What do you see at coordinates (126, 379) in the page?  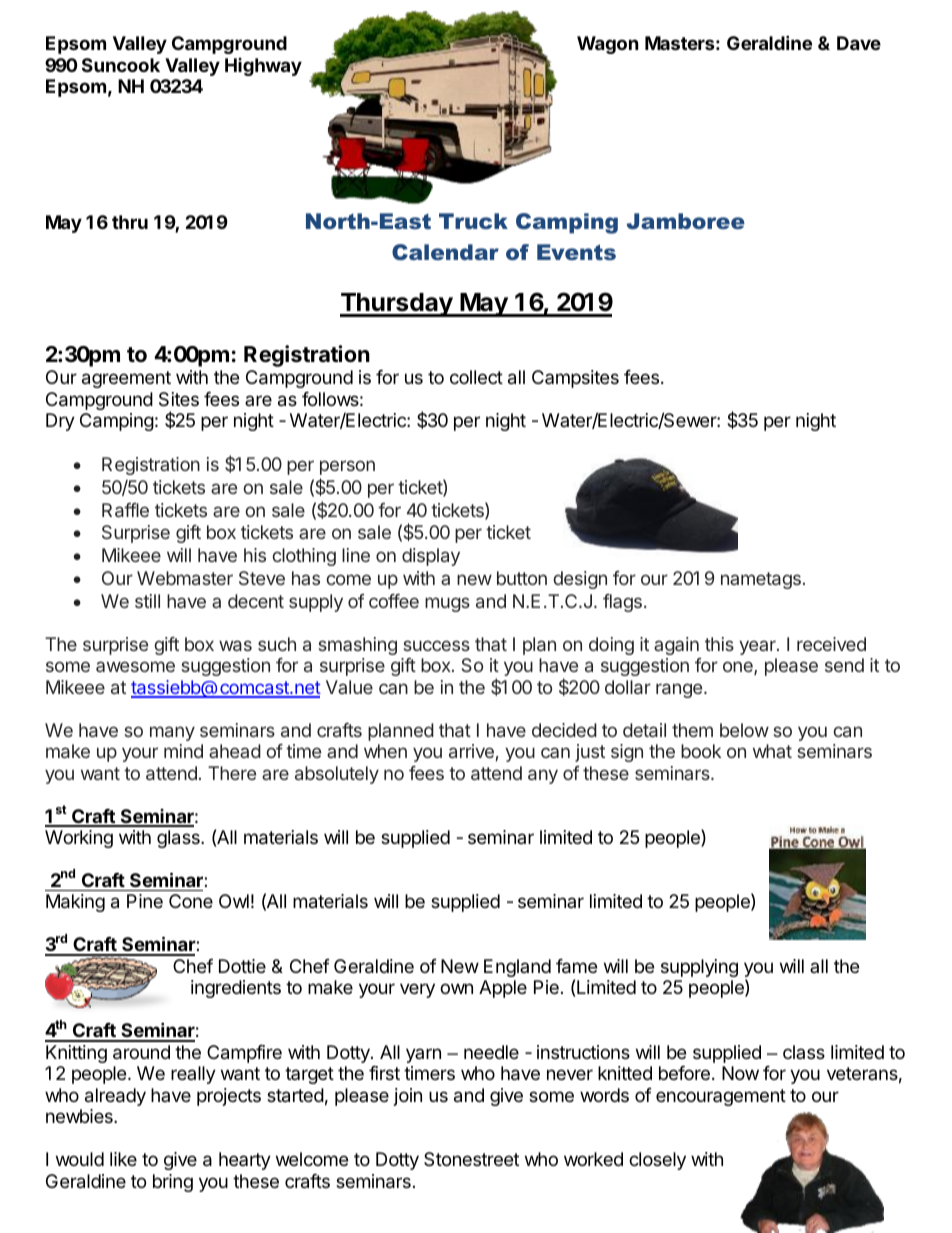 I see `agreement` at bounding box center [126, 379].
